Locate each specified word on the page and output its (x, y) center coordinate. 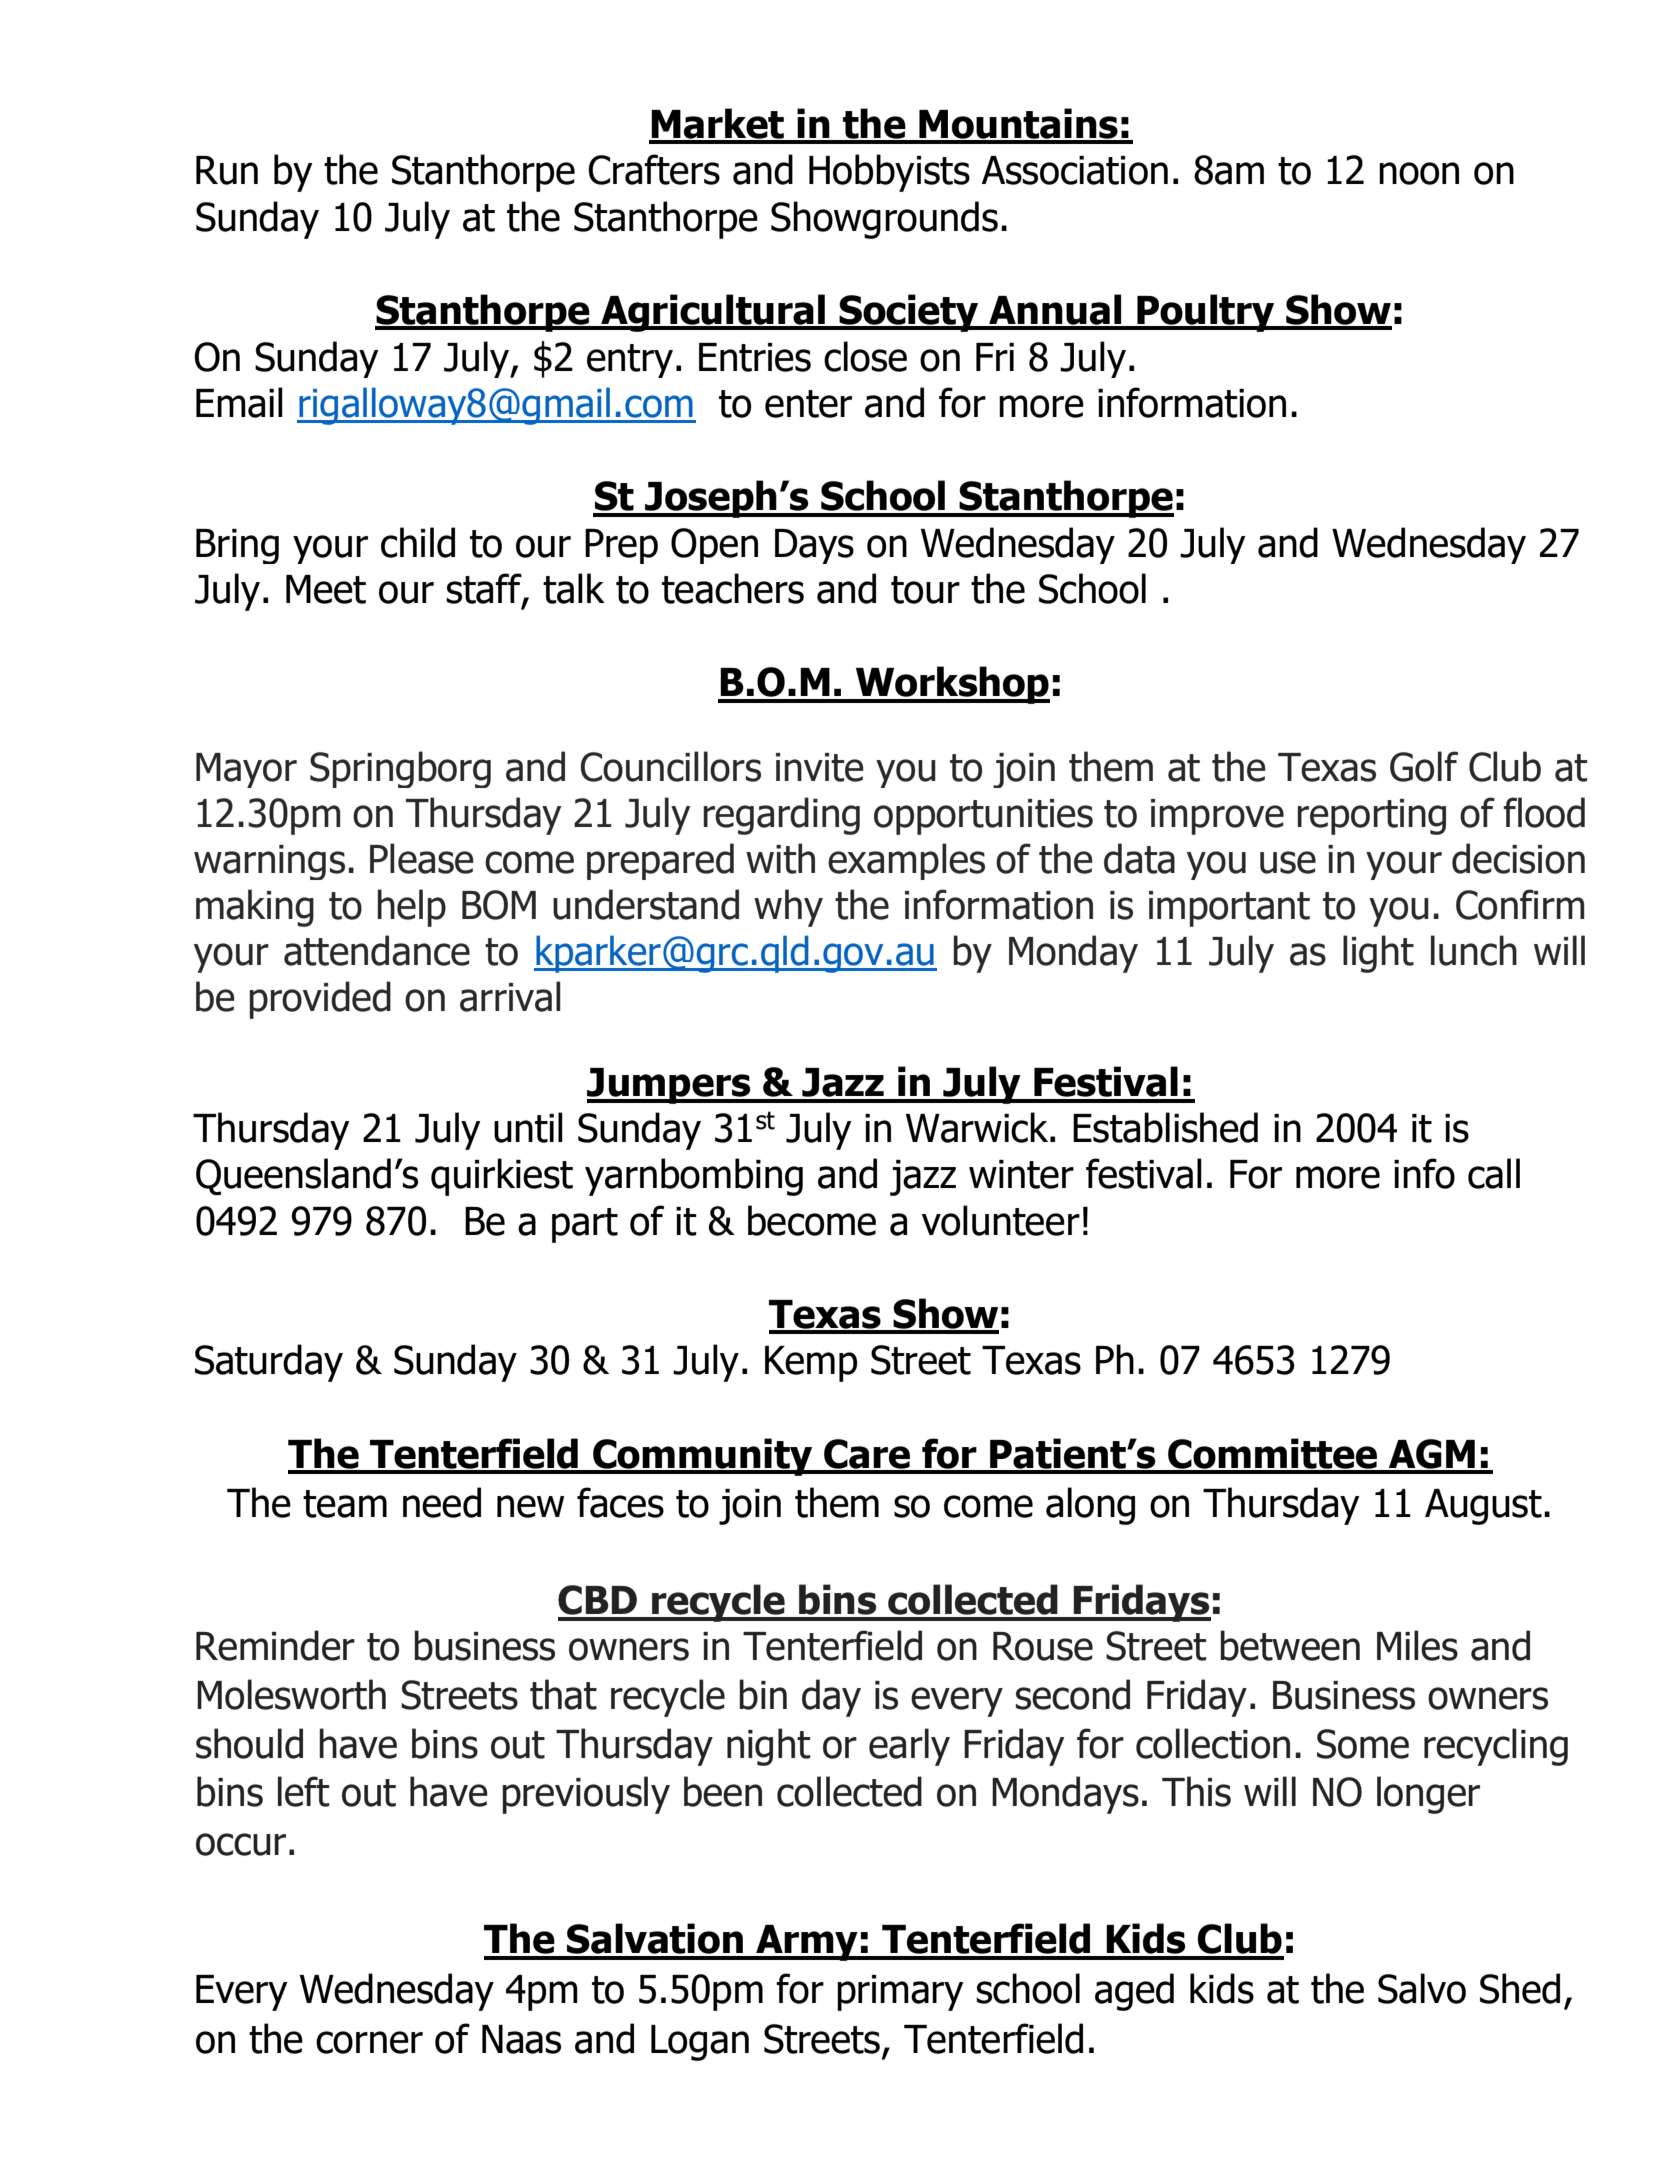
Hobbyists (889, 173)
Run (227, 170)
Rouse (1043, 1646)
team (345, 1504)
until (528, 1127)
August (1483, 1507)
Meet (326, 589)
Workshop (952, 685)
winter (1021, 1174)
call (1494, 1173)
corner (369, 2042)
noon (1419, 173)
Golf (1424, 766)
